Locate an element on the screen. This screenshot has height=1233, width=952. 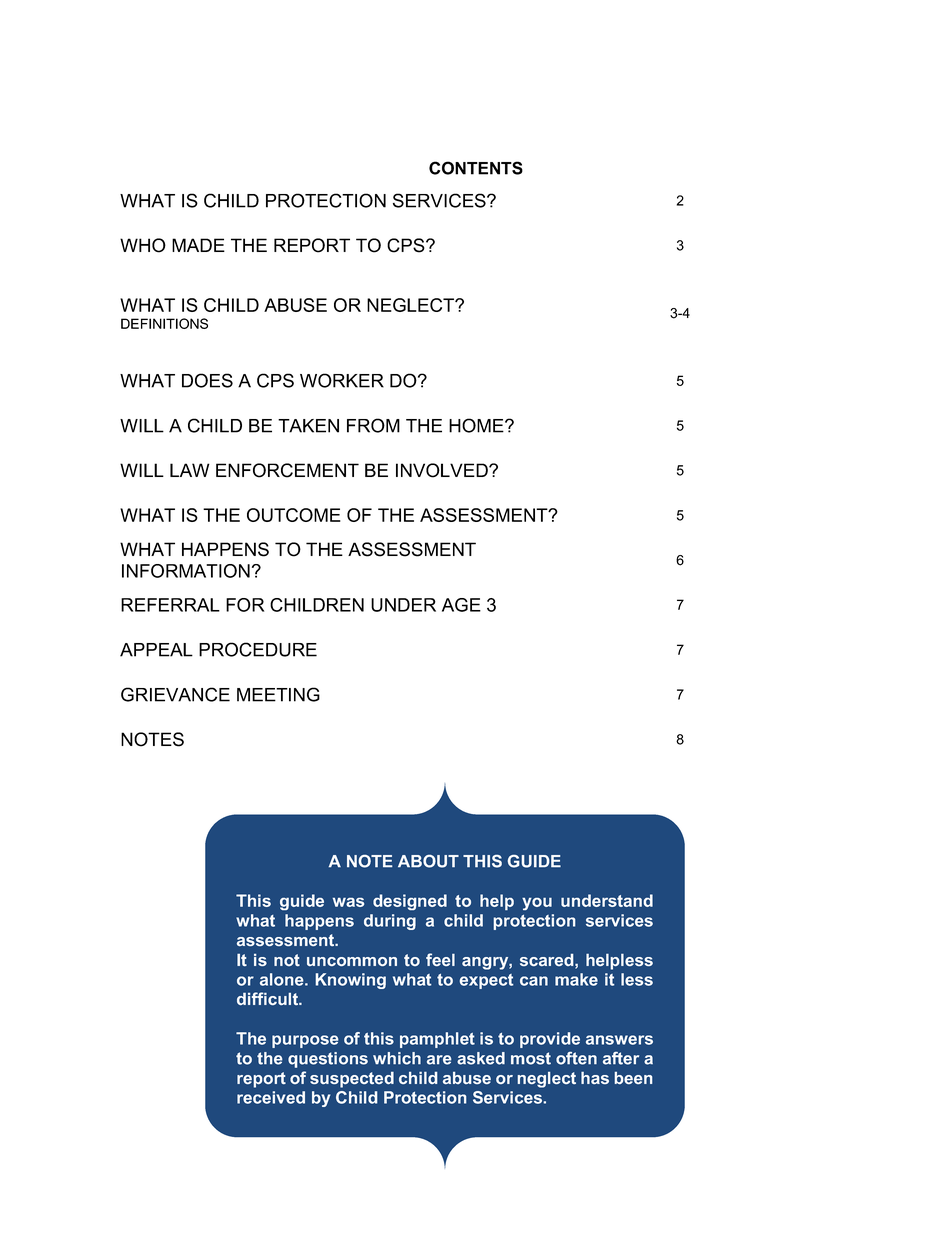
which is located at coordinates (397, 1058).
